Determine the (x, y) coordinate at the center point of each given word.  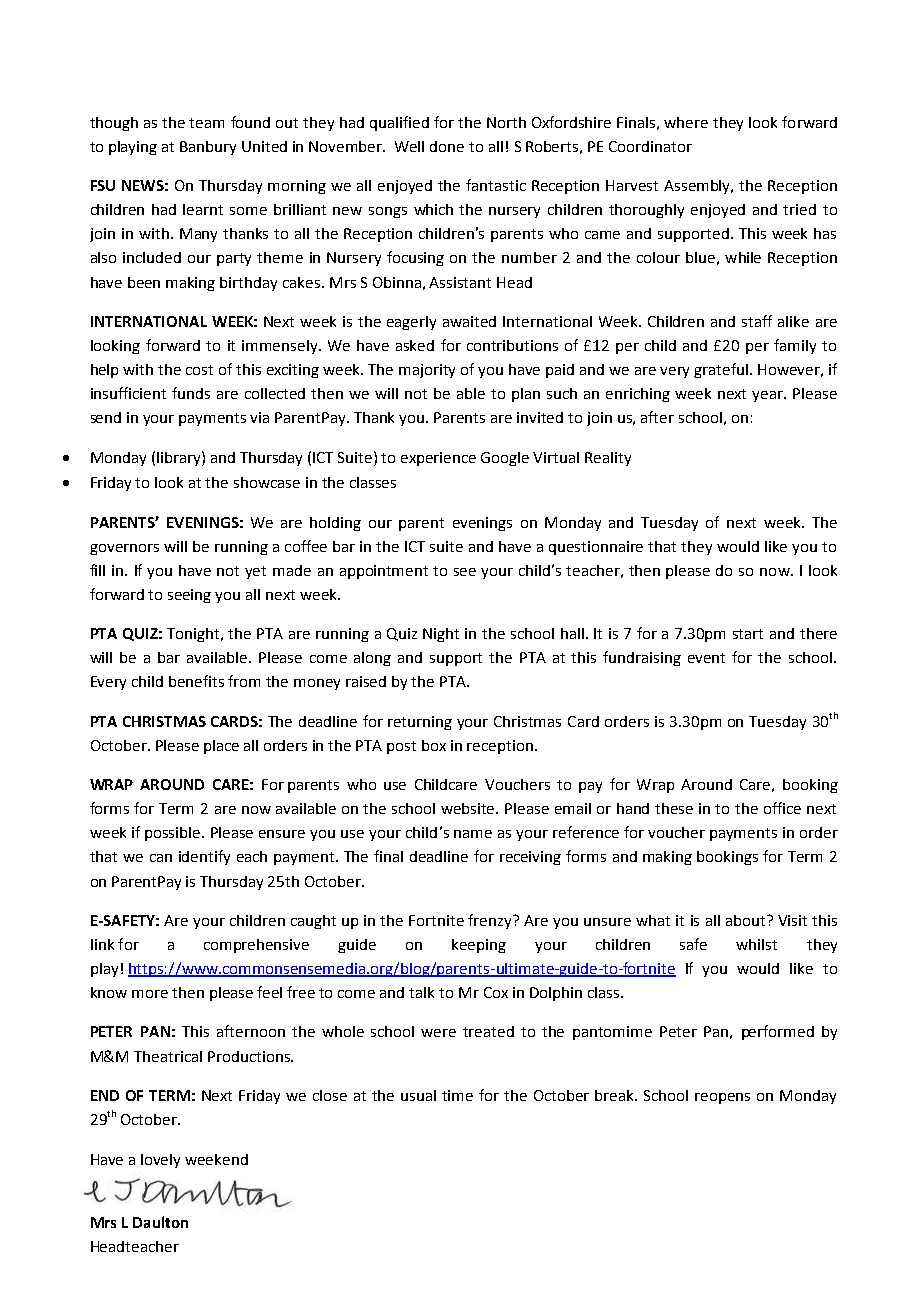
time (457, 1095)
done (447, 146)
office (782, 808)
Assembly (698, 187)
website (469, 808)
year (769, 396)
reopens (722, 1098)
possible (174, 834)
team (206, 123)
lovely (160, 1161)
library (180, 458)
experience (438, 459)
